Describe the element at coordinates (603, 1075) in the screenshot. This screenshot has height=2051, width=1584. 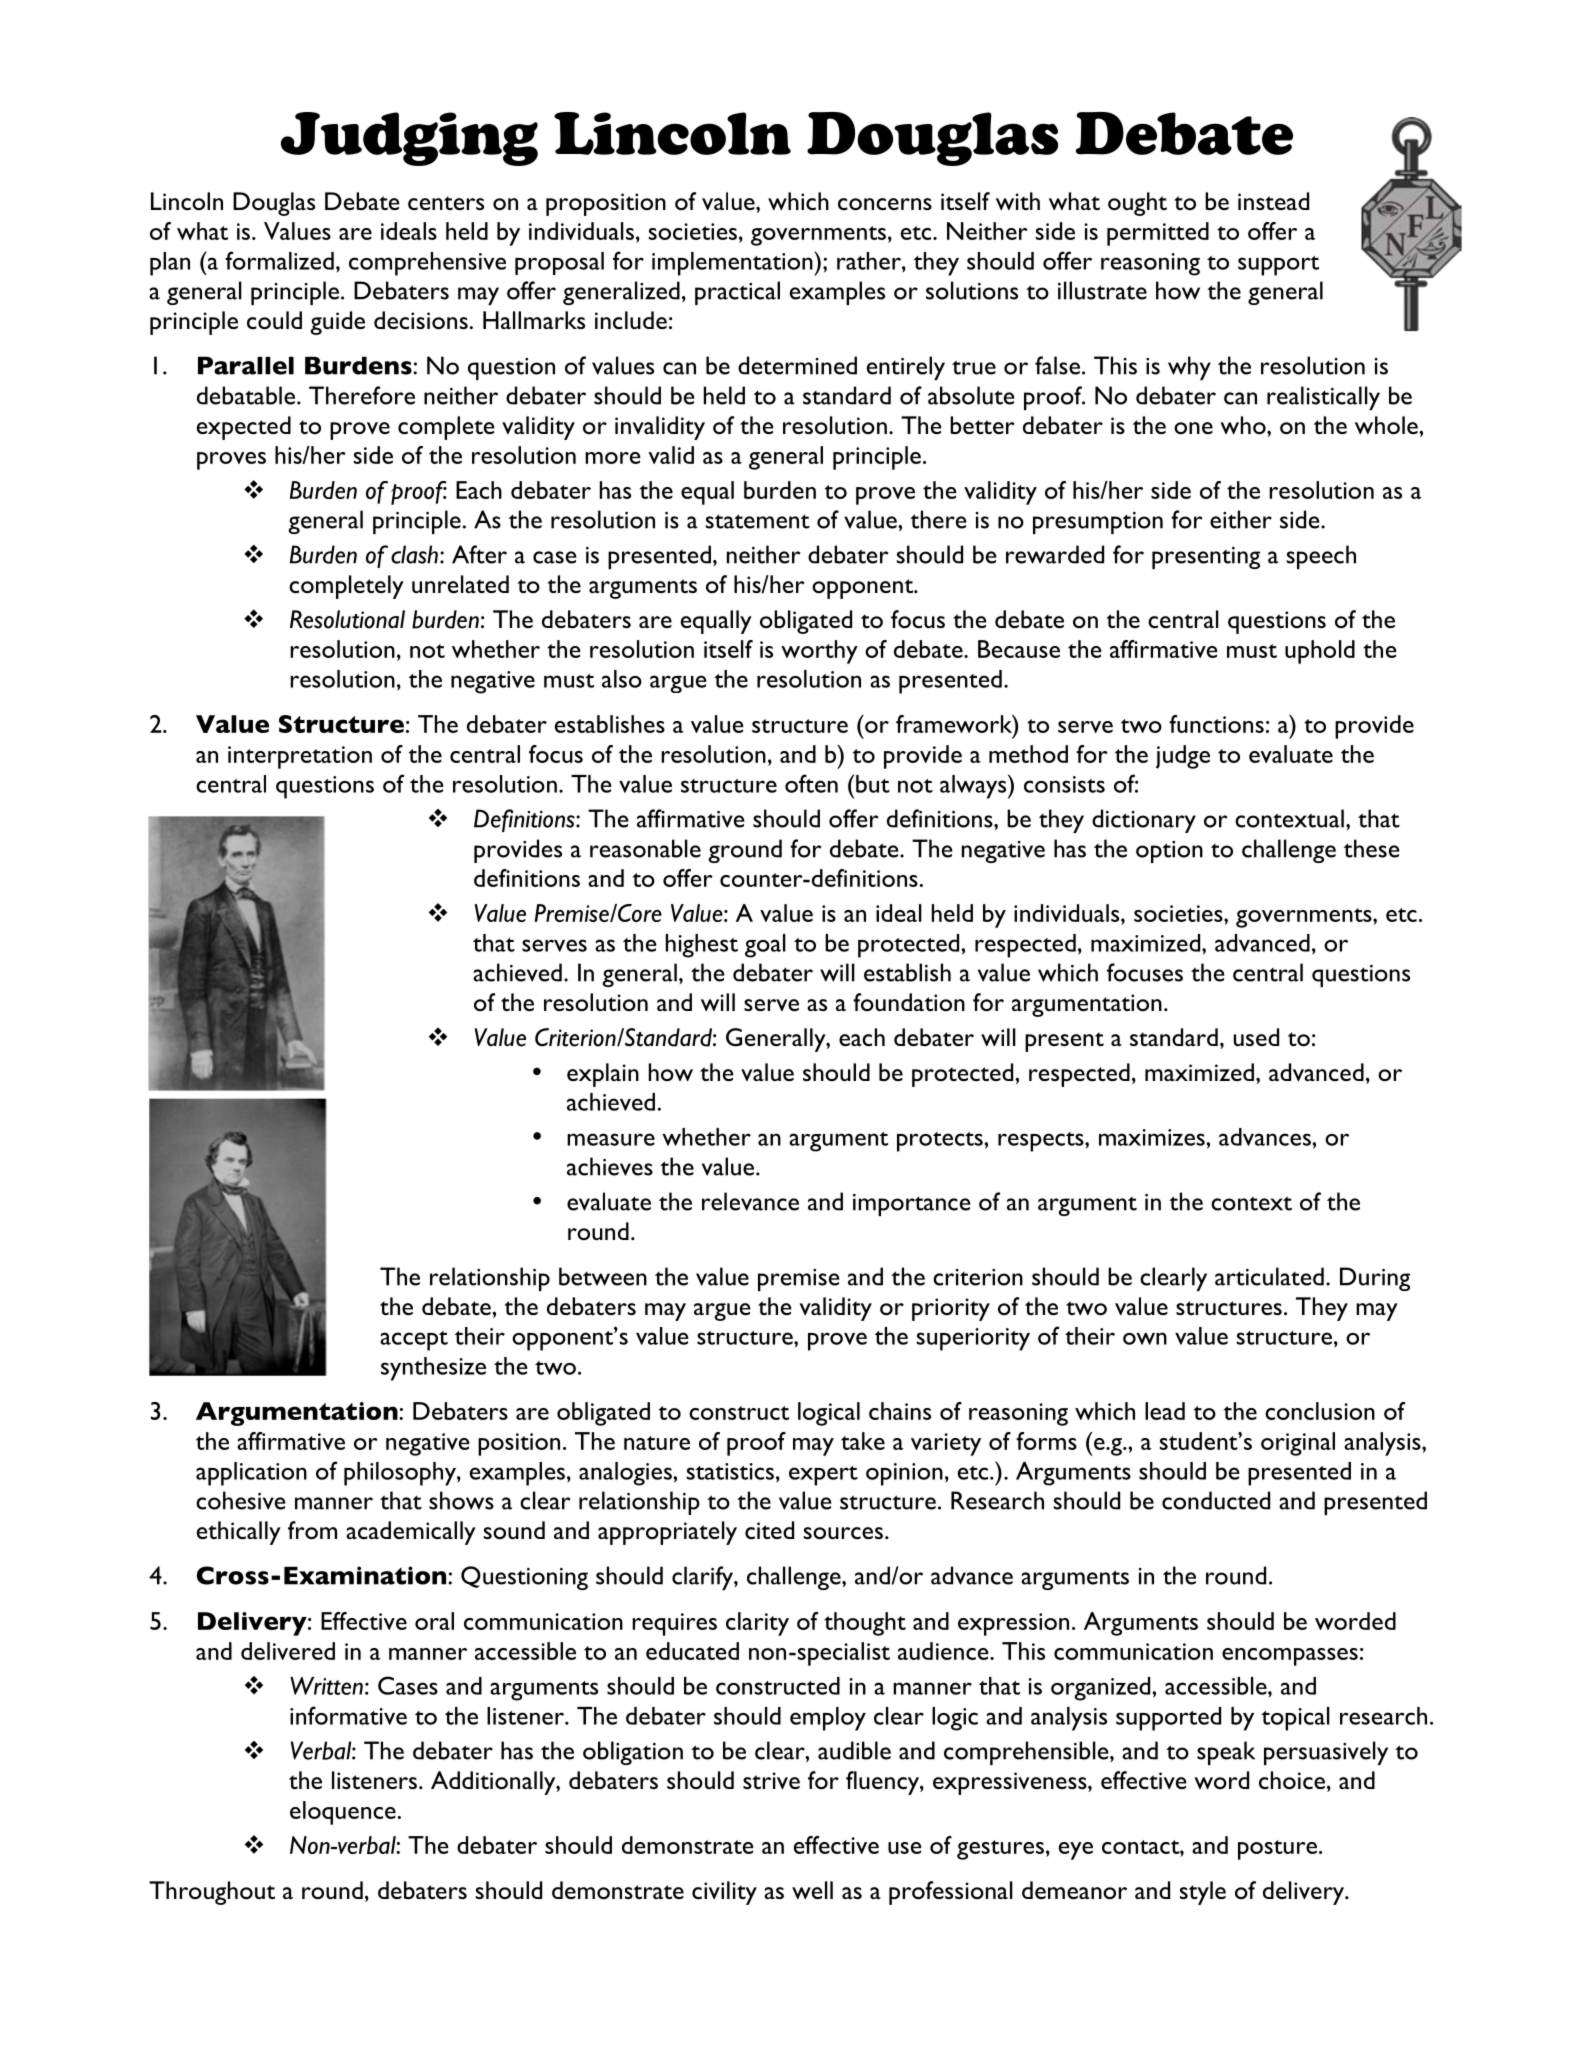
I see `explain` at that location.
